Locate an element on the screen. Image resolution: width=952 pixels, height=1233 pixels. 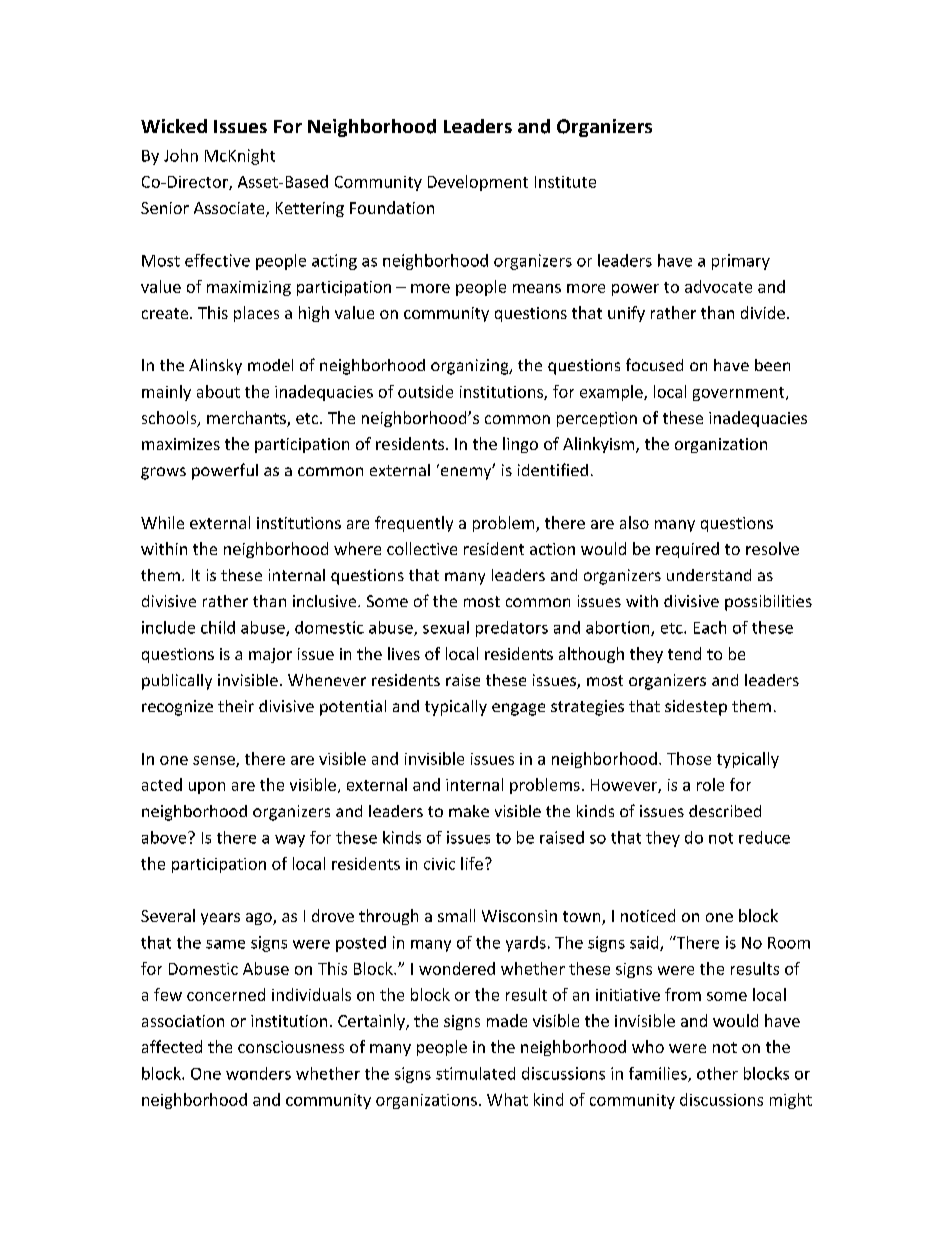
Development is located at coordinates (478, 183).
